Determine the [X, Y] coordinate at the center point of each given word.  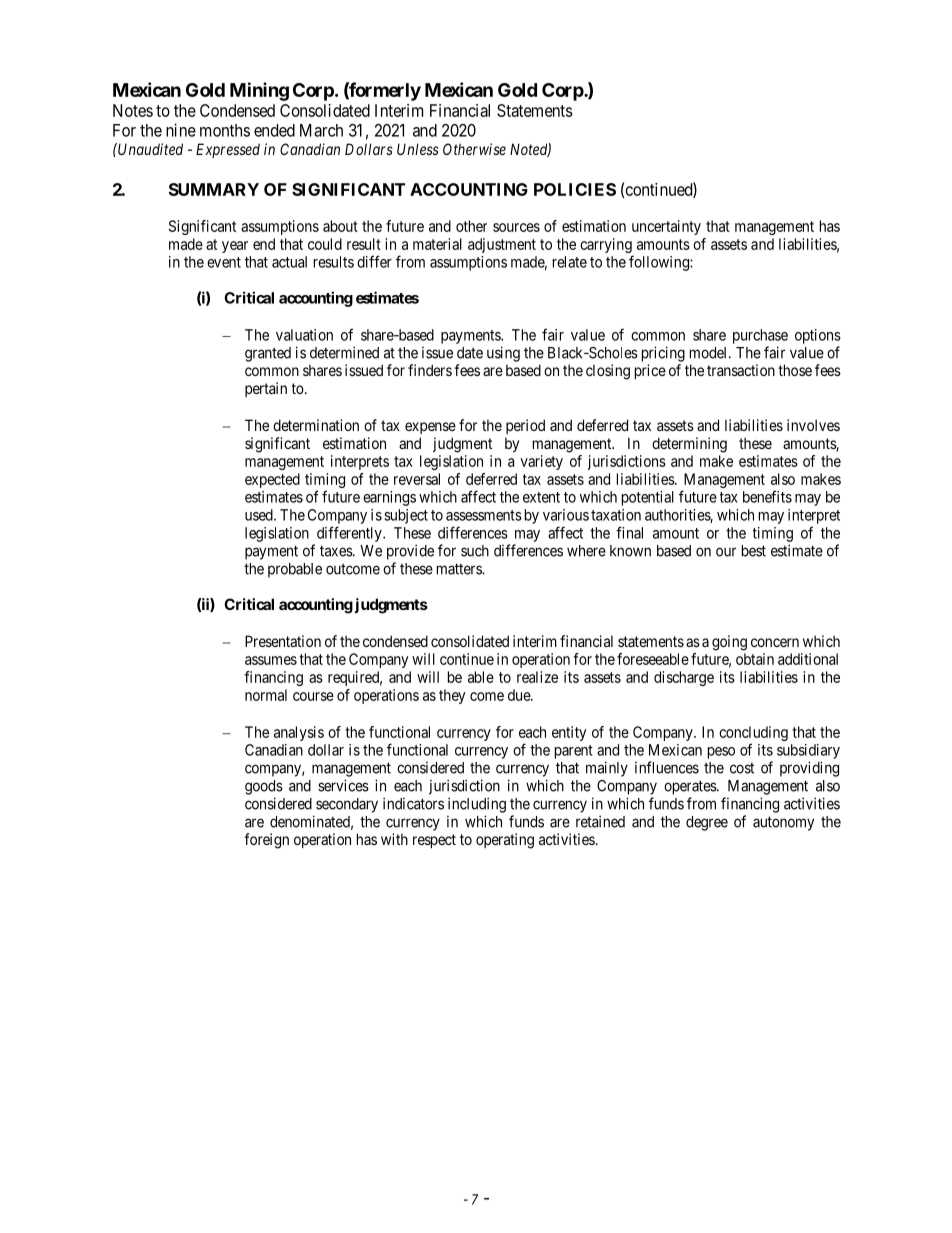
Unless [418, 149]
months [225, 130]
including [477, 805]
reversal [417, 479]
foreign [266, 841]
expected [272, 480]
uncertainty [666, 227]
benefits [767, 496]
